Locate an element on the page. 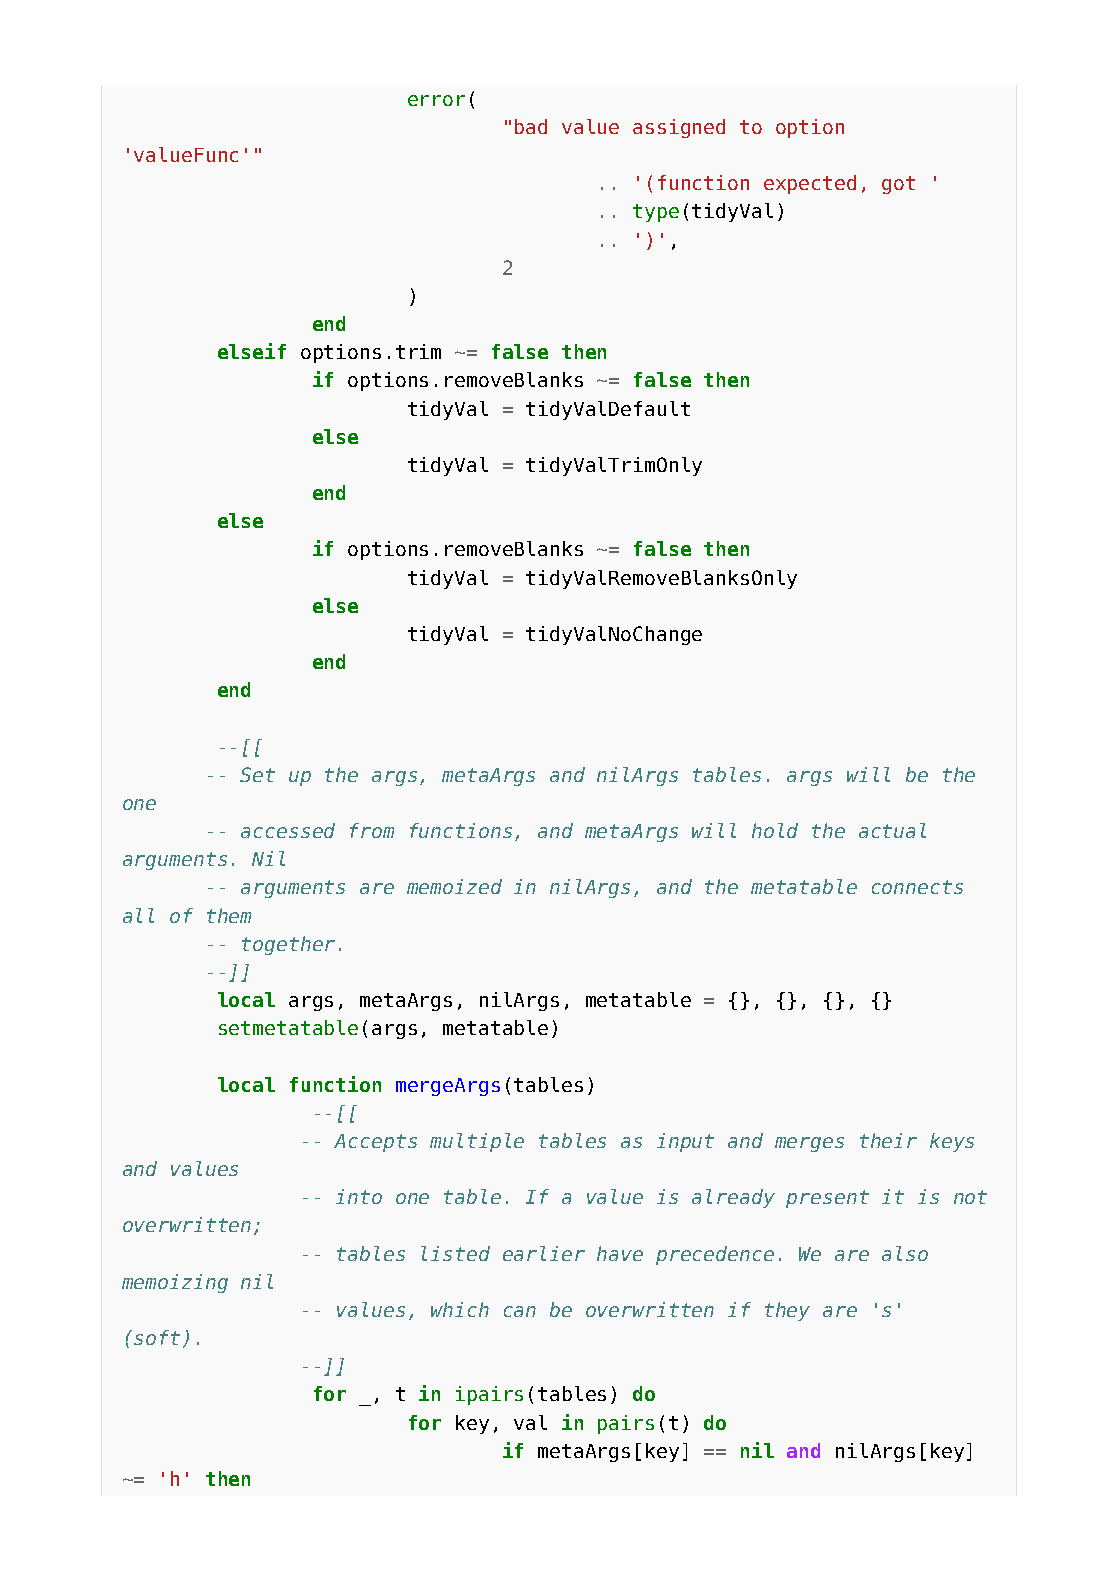  error is located at coordinates (436, 100).
